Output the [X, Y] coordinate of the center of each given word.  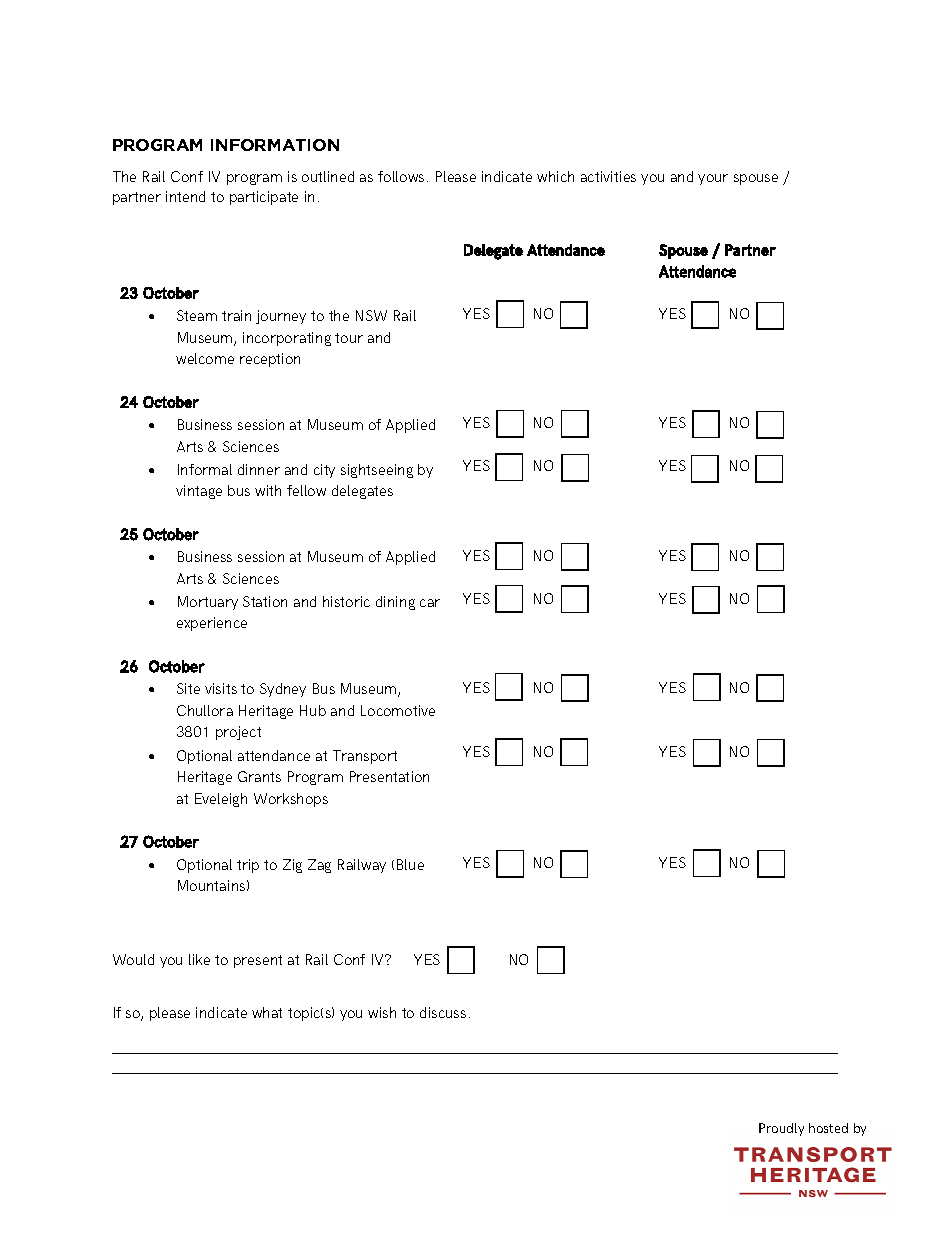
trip [248, 866]
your [713, 179]
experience [212, 624]
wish [382, 1012]
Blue [410, 864]
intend [185, 196]
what [267, 1012]
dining [395, 603]
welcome [205, 358]
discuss [443, 1012]
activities [608, 176]
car [430, 603]
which [555, 176]
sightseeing [377, 471]
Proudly [781, 1129]
